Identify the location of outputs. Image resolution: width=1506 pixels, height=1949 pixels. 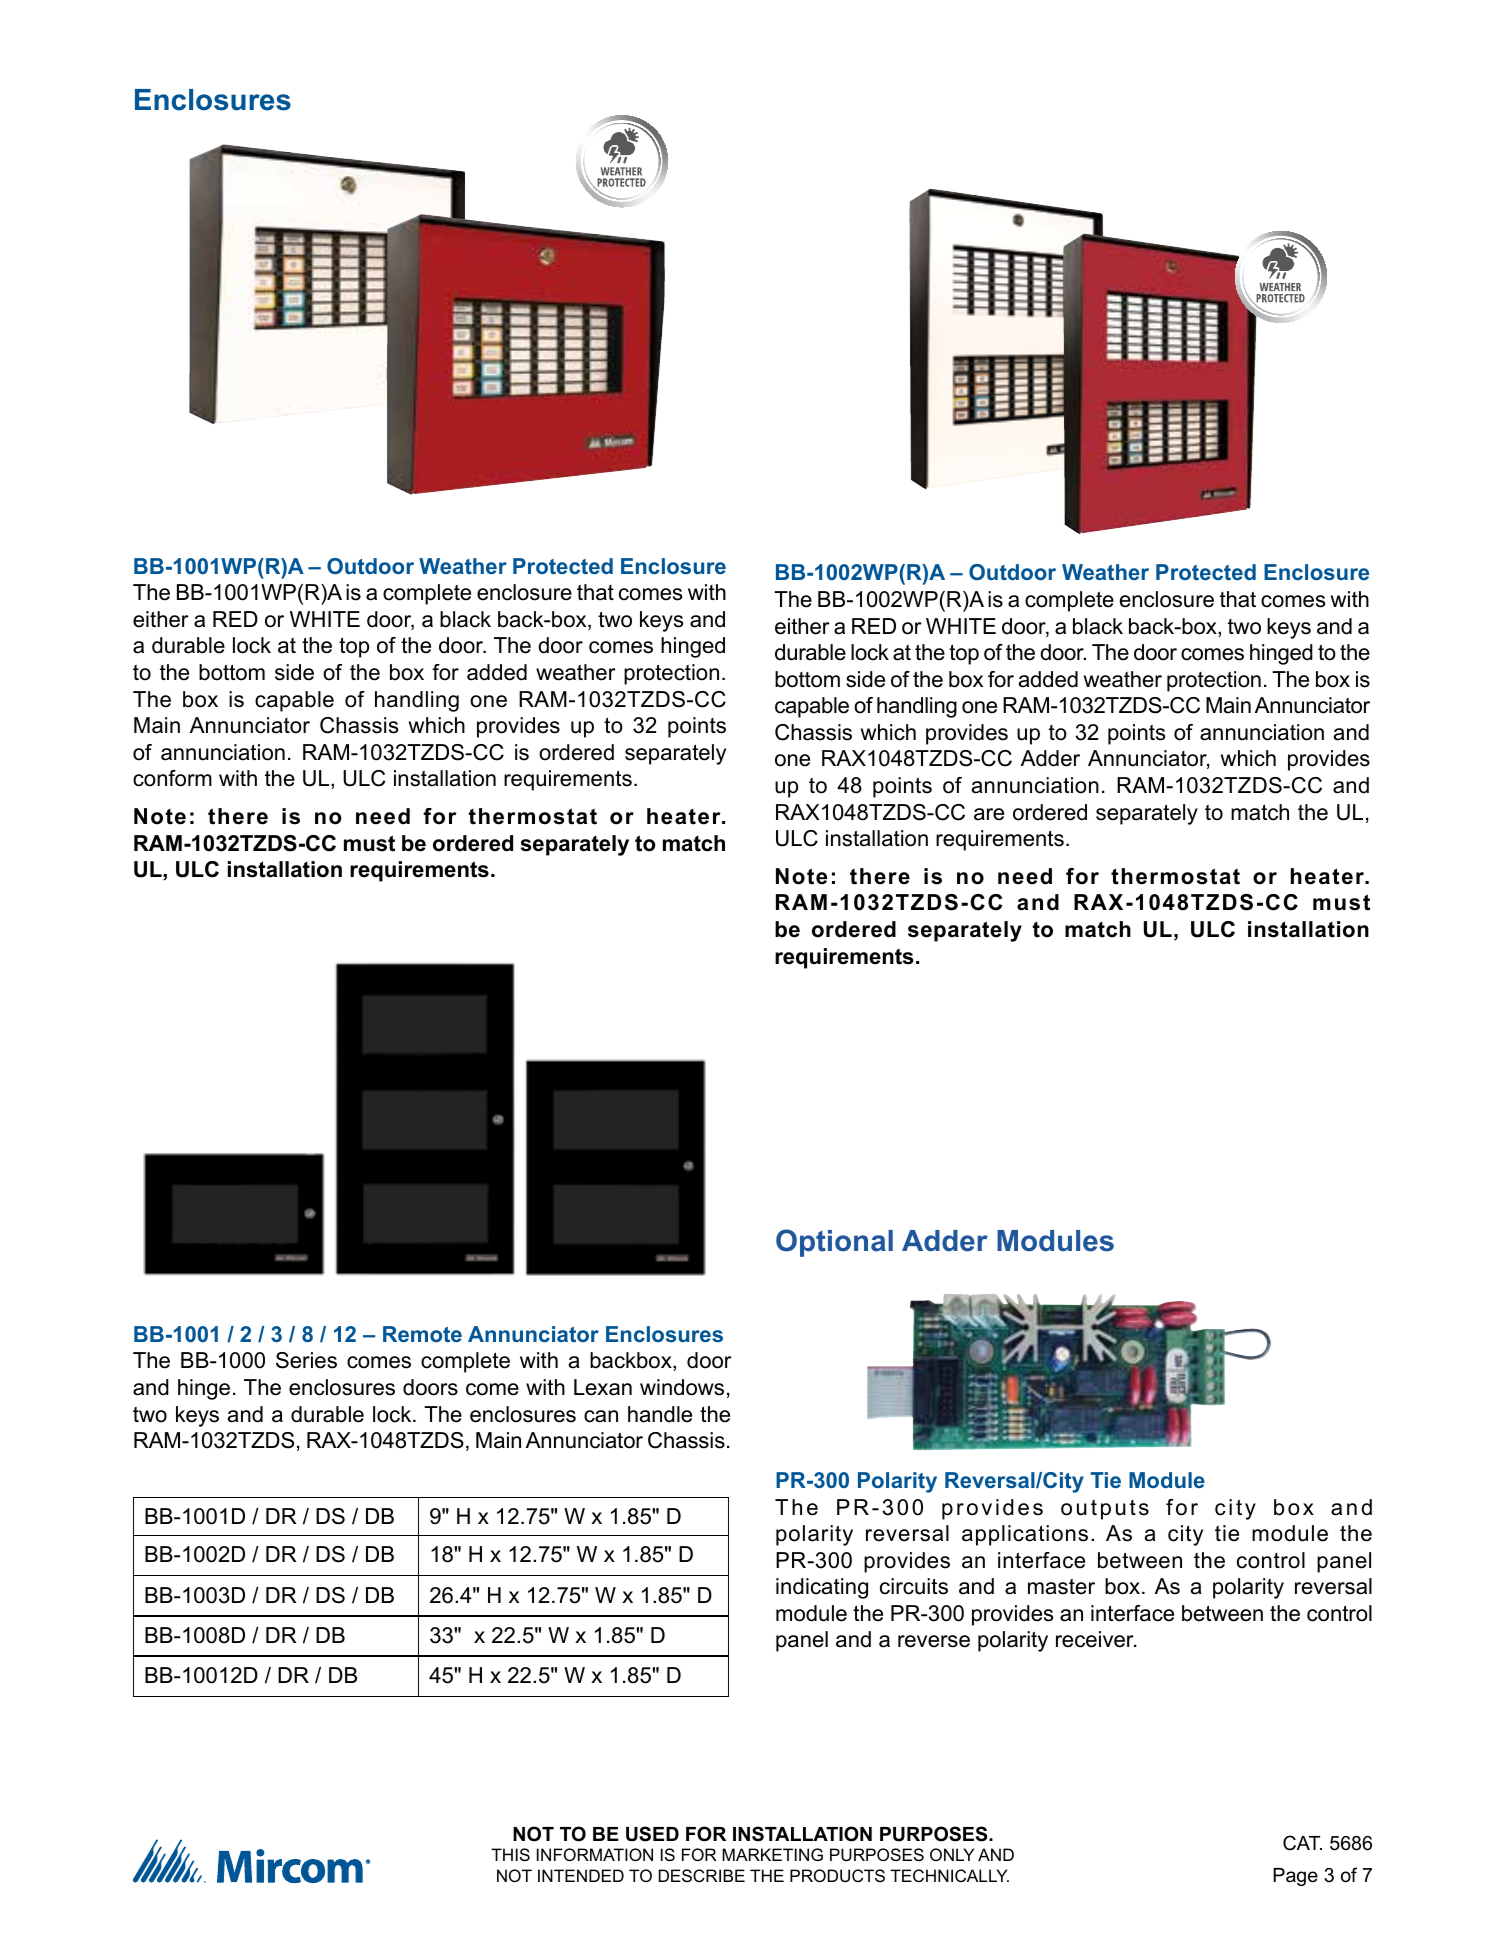
(1105, 1510).
